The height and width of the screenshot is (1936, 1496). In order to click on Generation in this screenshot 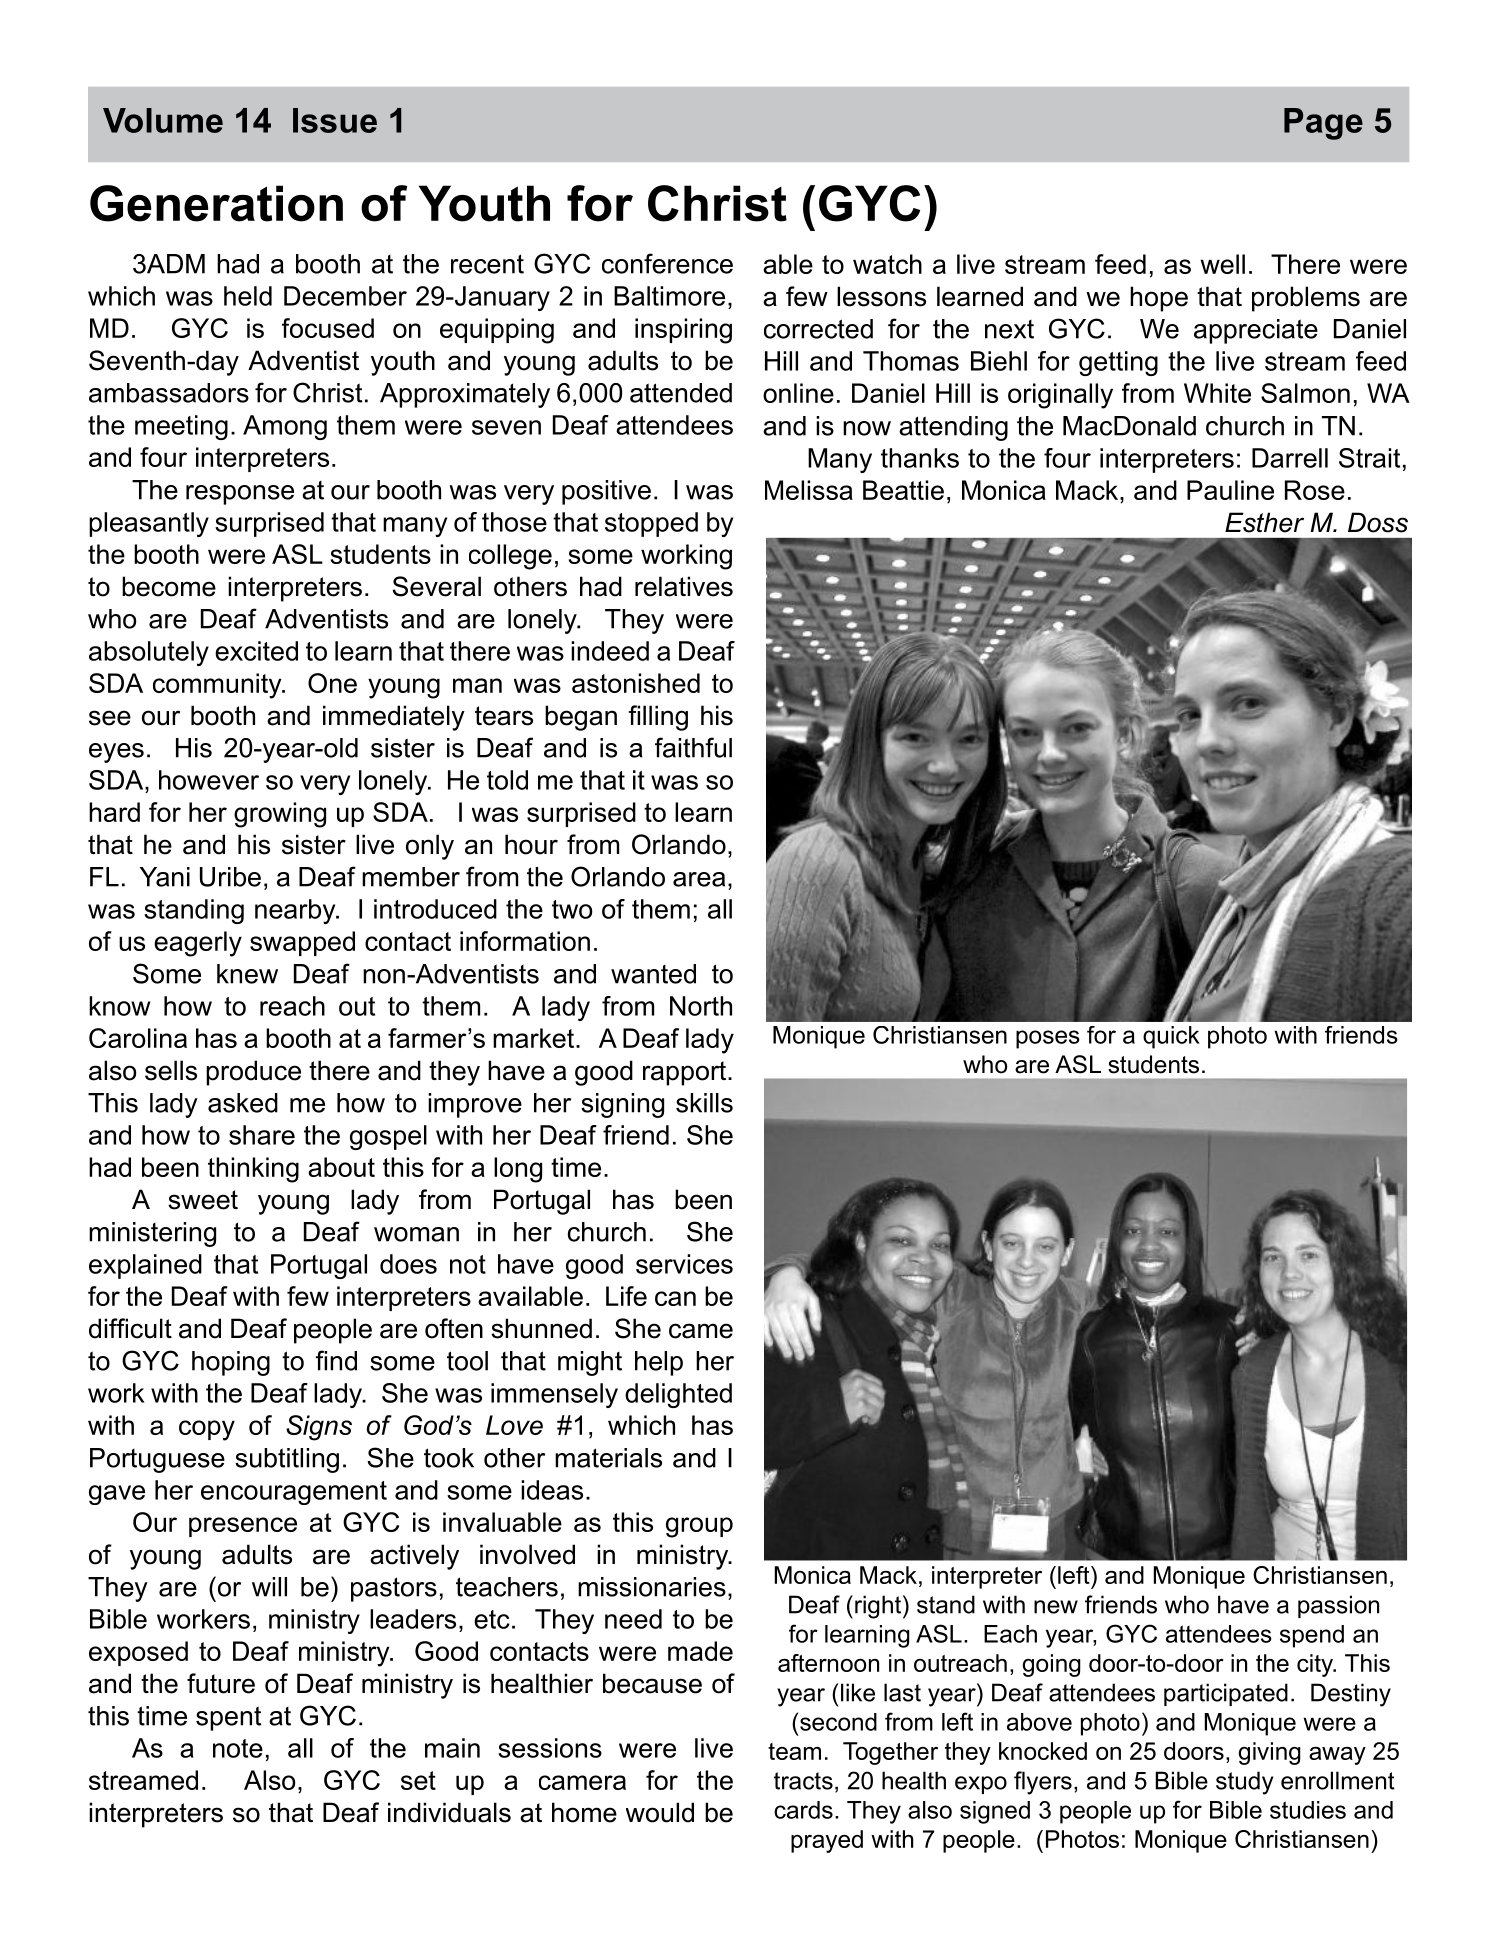, I will do `click(216, 203)`.
